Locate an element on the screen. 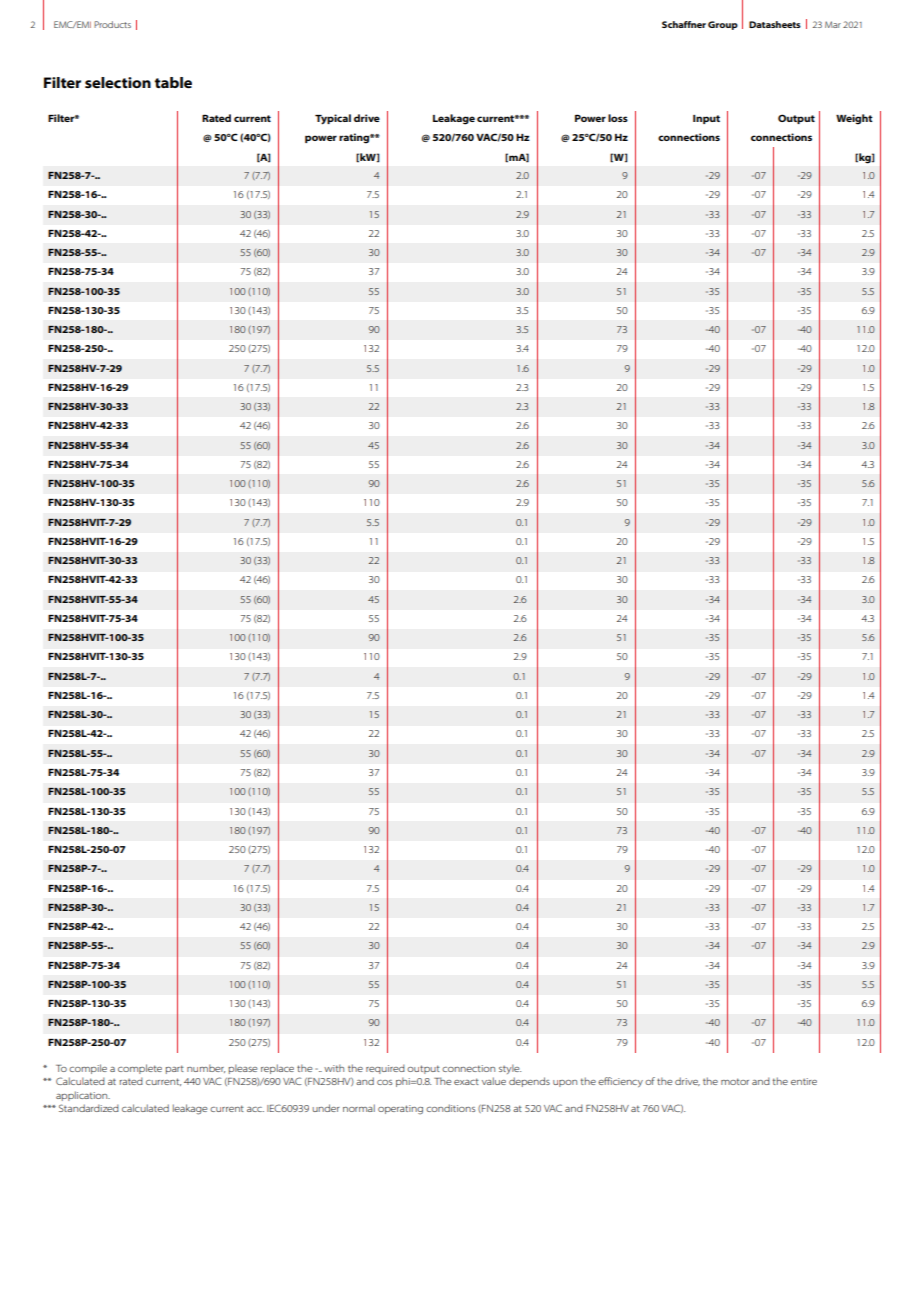  Input is located at coordinates (706, 119).
